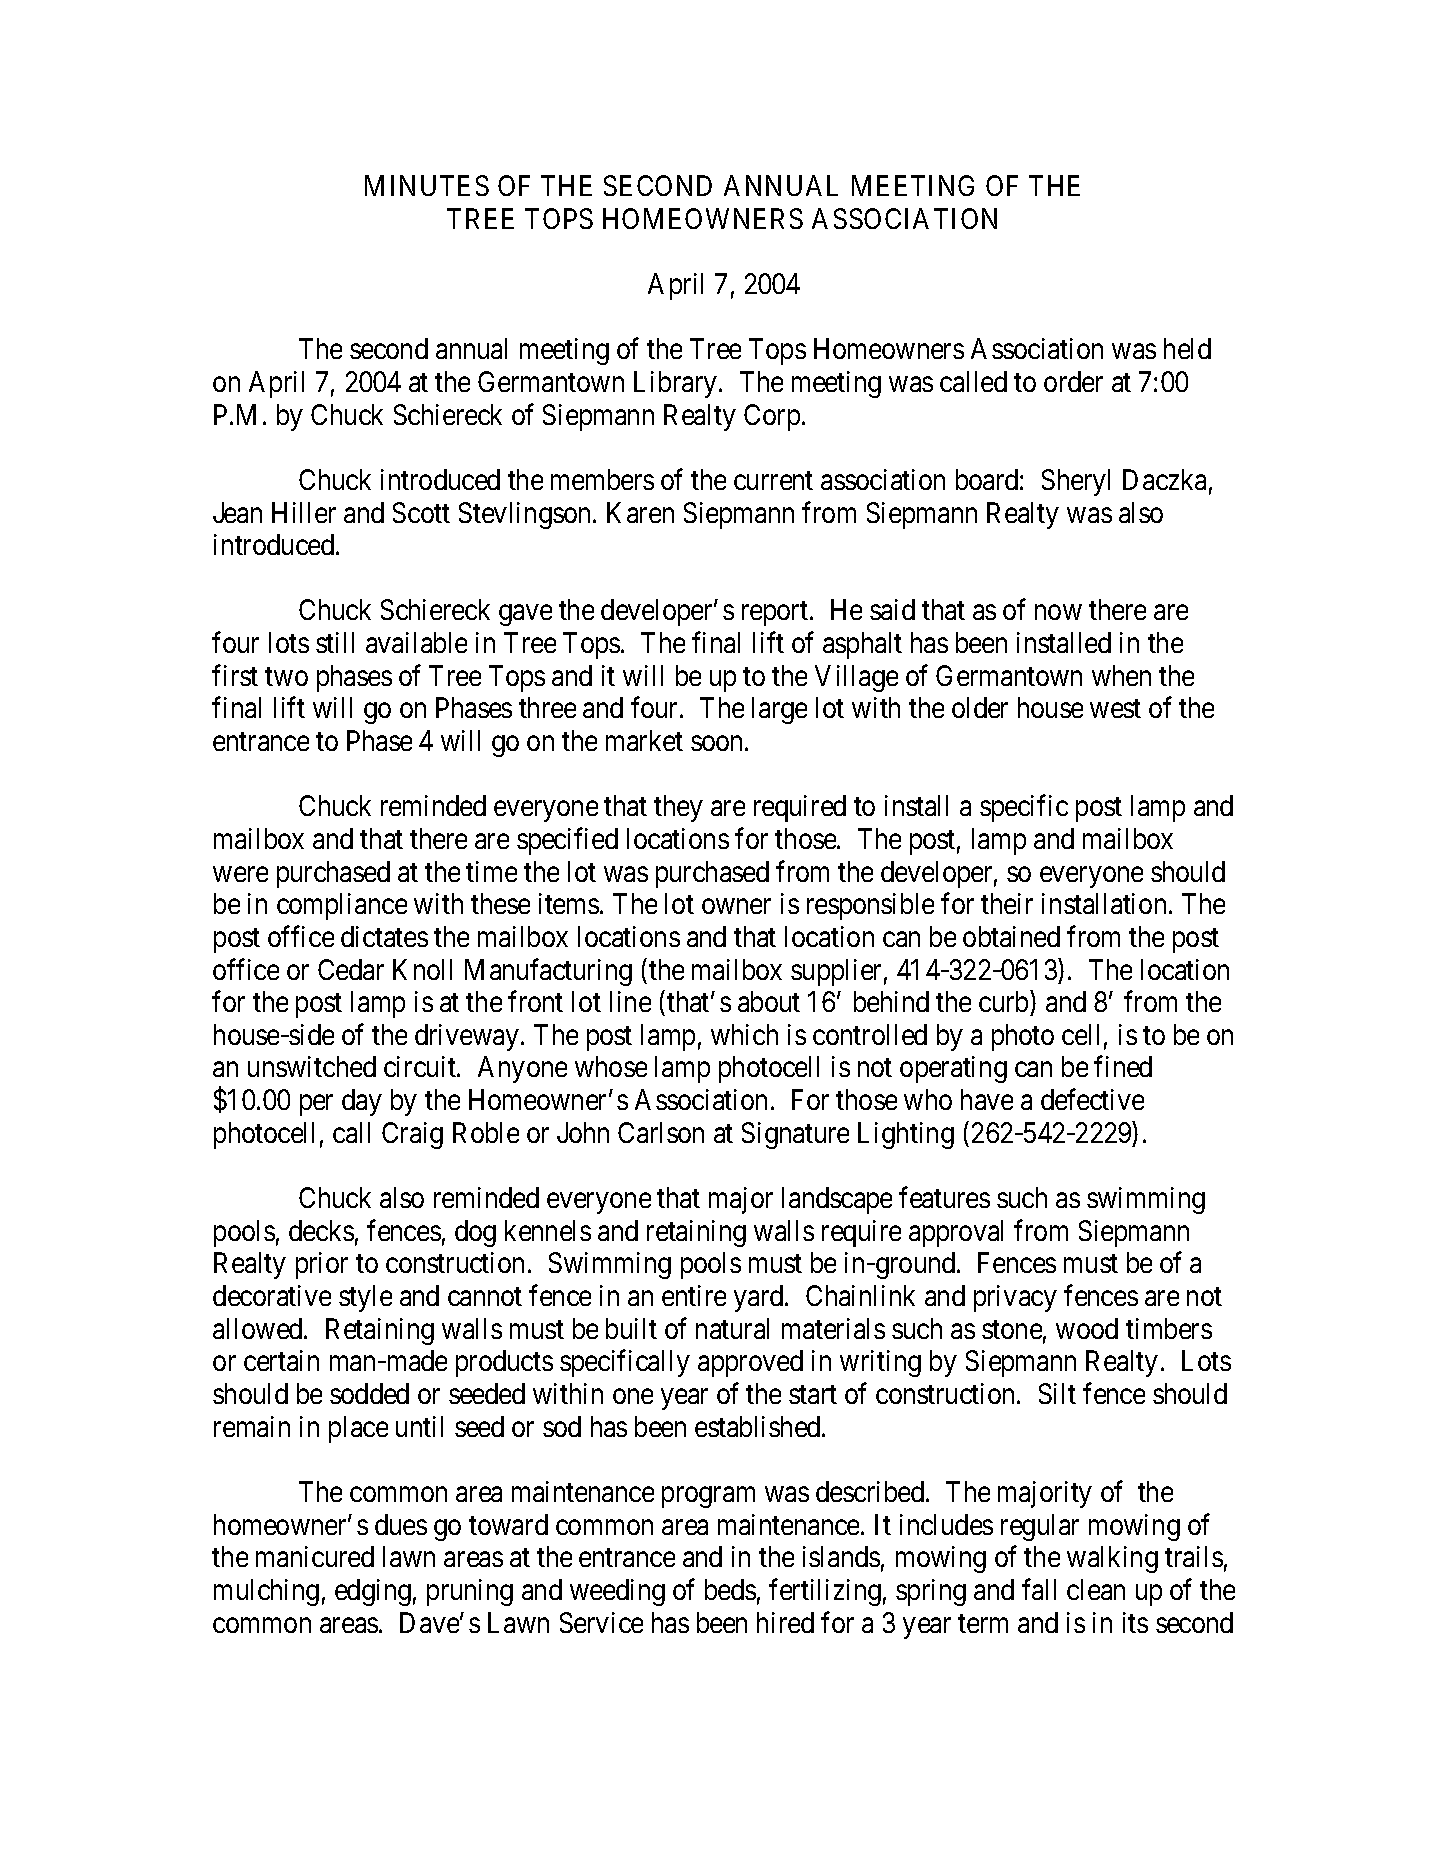 Image resolution: width=1448 pixels, height=1874 pixels. I want to click on they, so click(678, 808).
